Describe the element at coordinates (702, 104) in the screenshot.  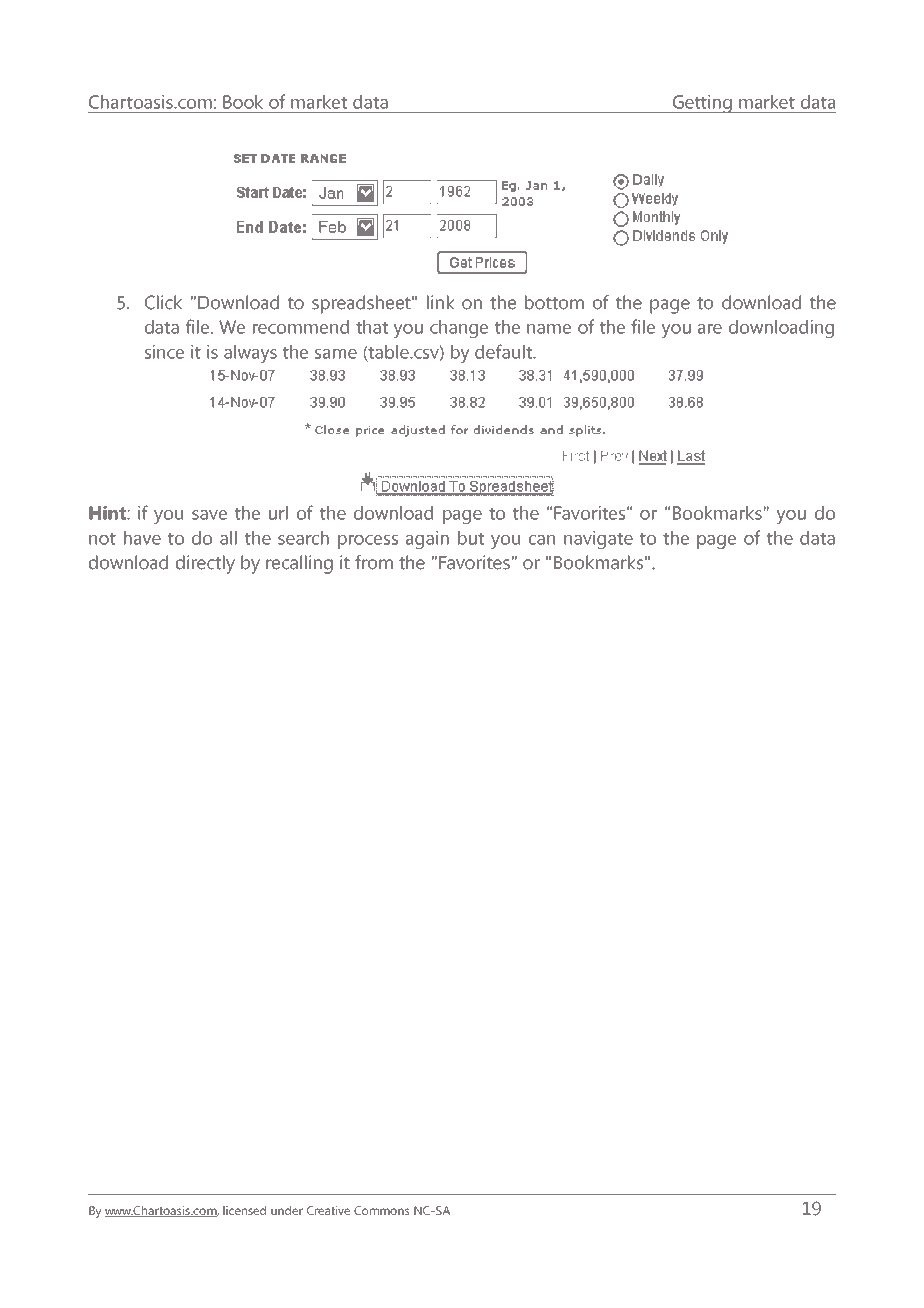
I see `Getting` at that location.
